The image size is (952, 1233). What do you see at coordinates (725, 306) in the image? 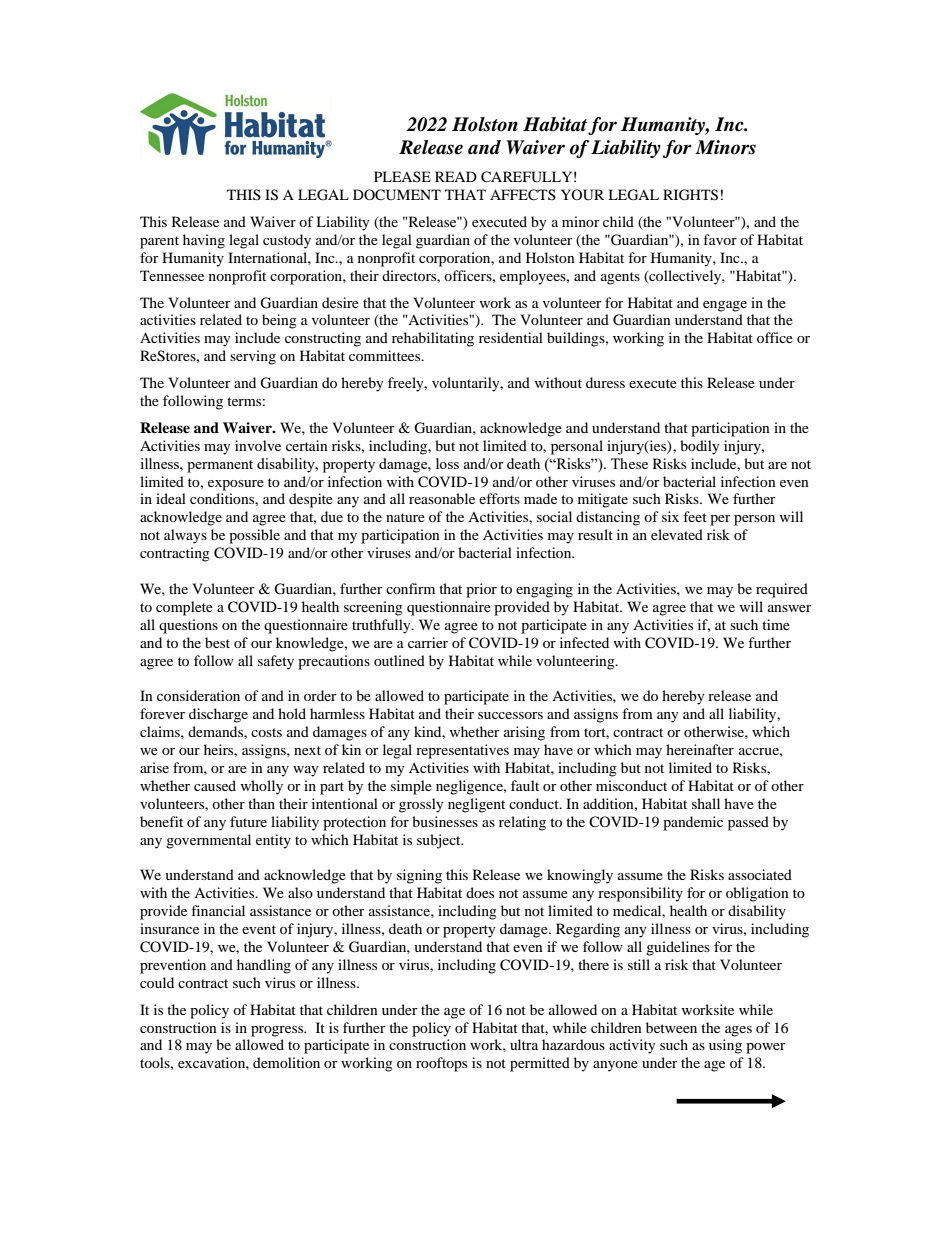
I see `engage` at bounding box center [725, 306].
